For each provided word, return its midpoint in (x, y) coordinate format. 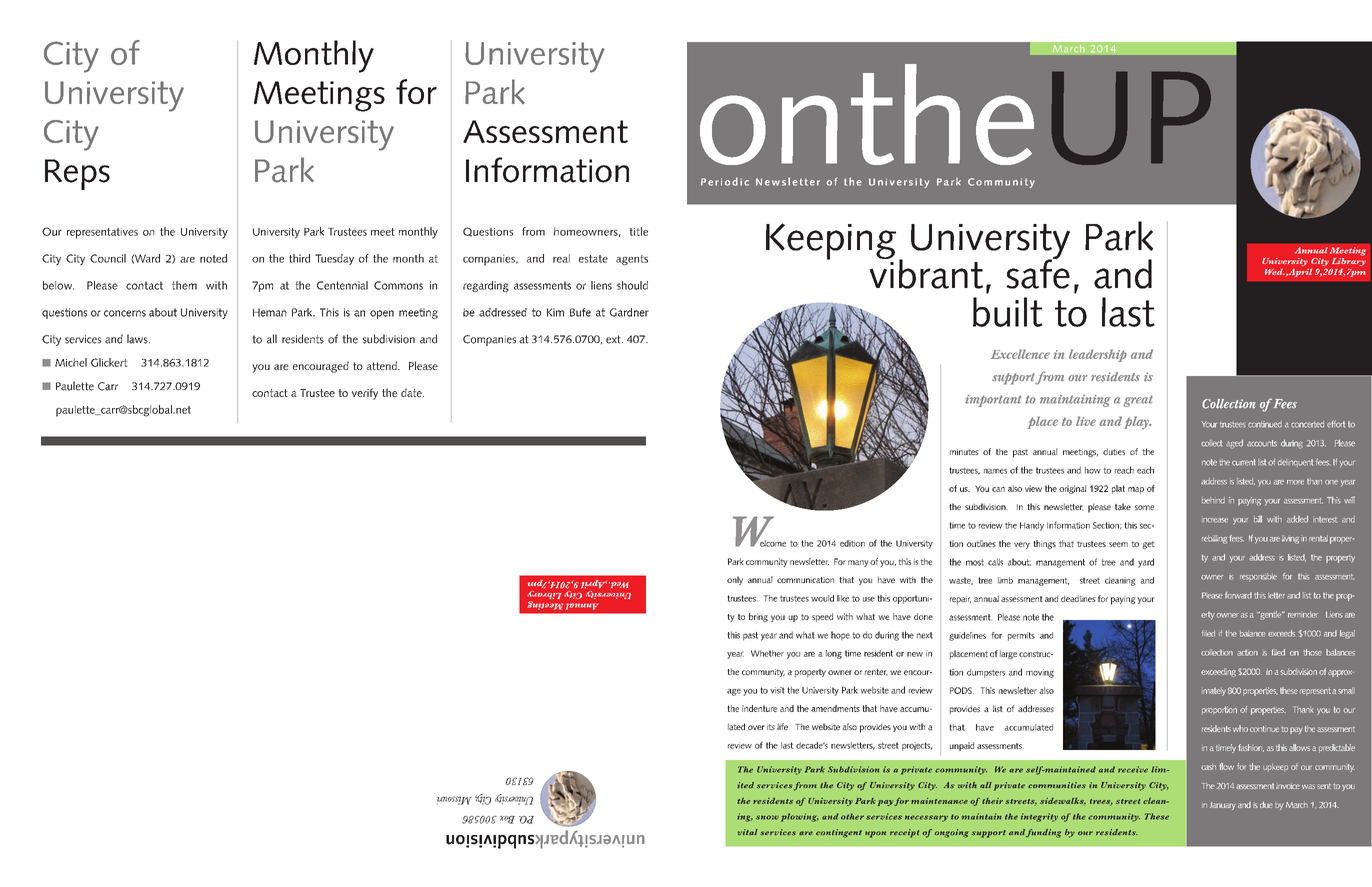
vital (748, 832)
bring (758, 617)
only (735, 580)
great (1138, 401)
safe (1038, 273)
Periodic (725, 181)
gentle (1271, 615)
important (993, 401)
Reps (77, 174)
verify (365, 394)
